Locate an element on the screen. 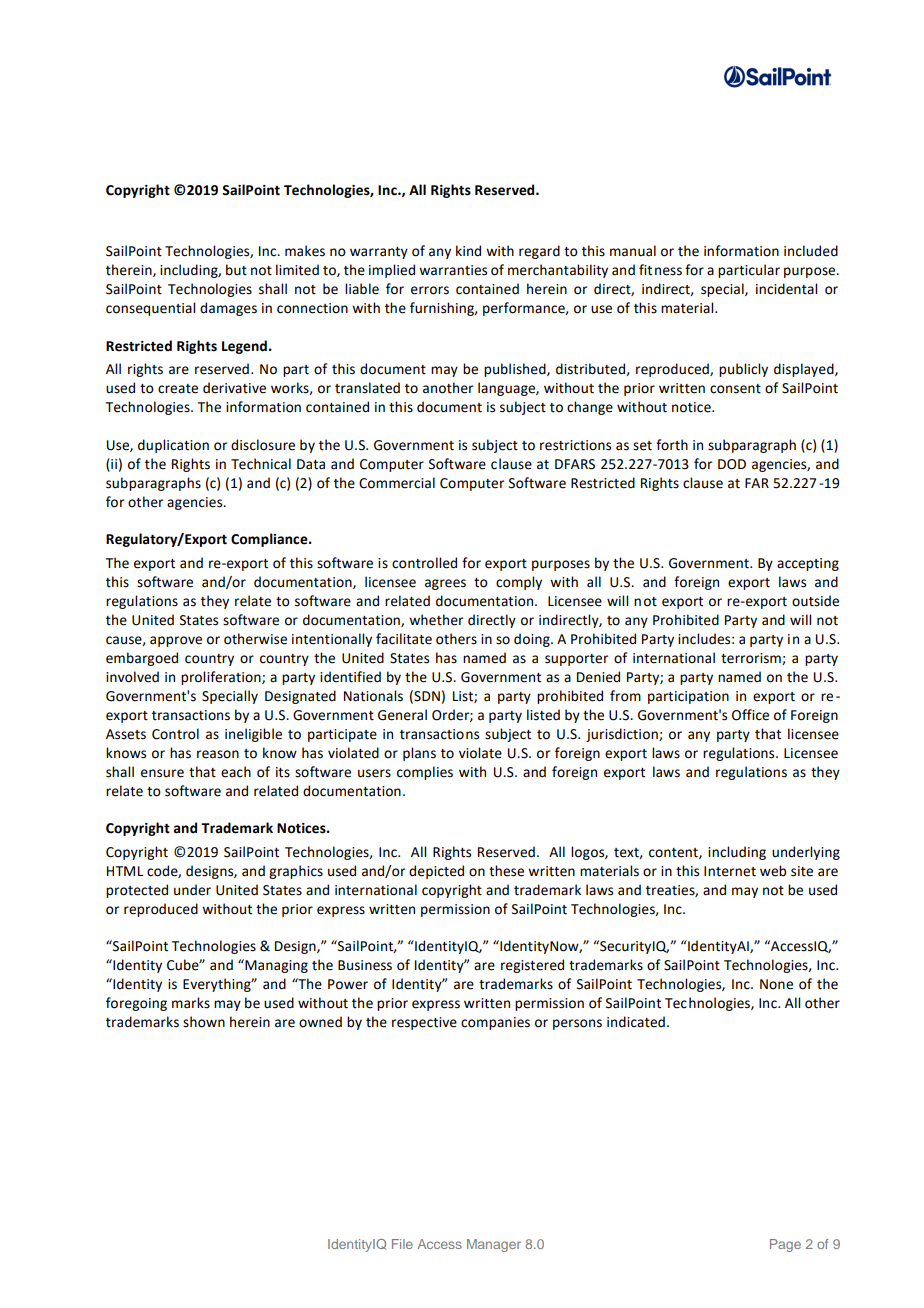 This screenshot has height=1308, width=924. damages is located at coordinates (228, 309).
